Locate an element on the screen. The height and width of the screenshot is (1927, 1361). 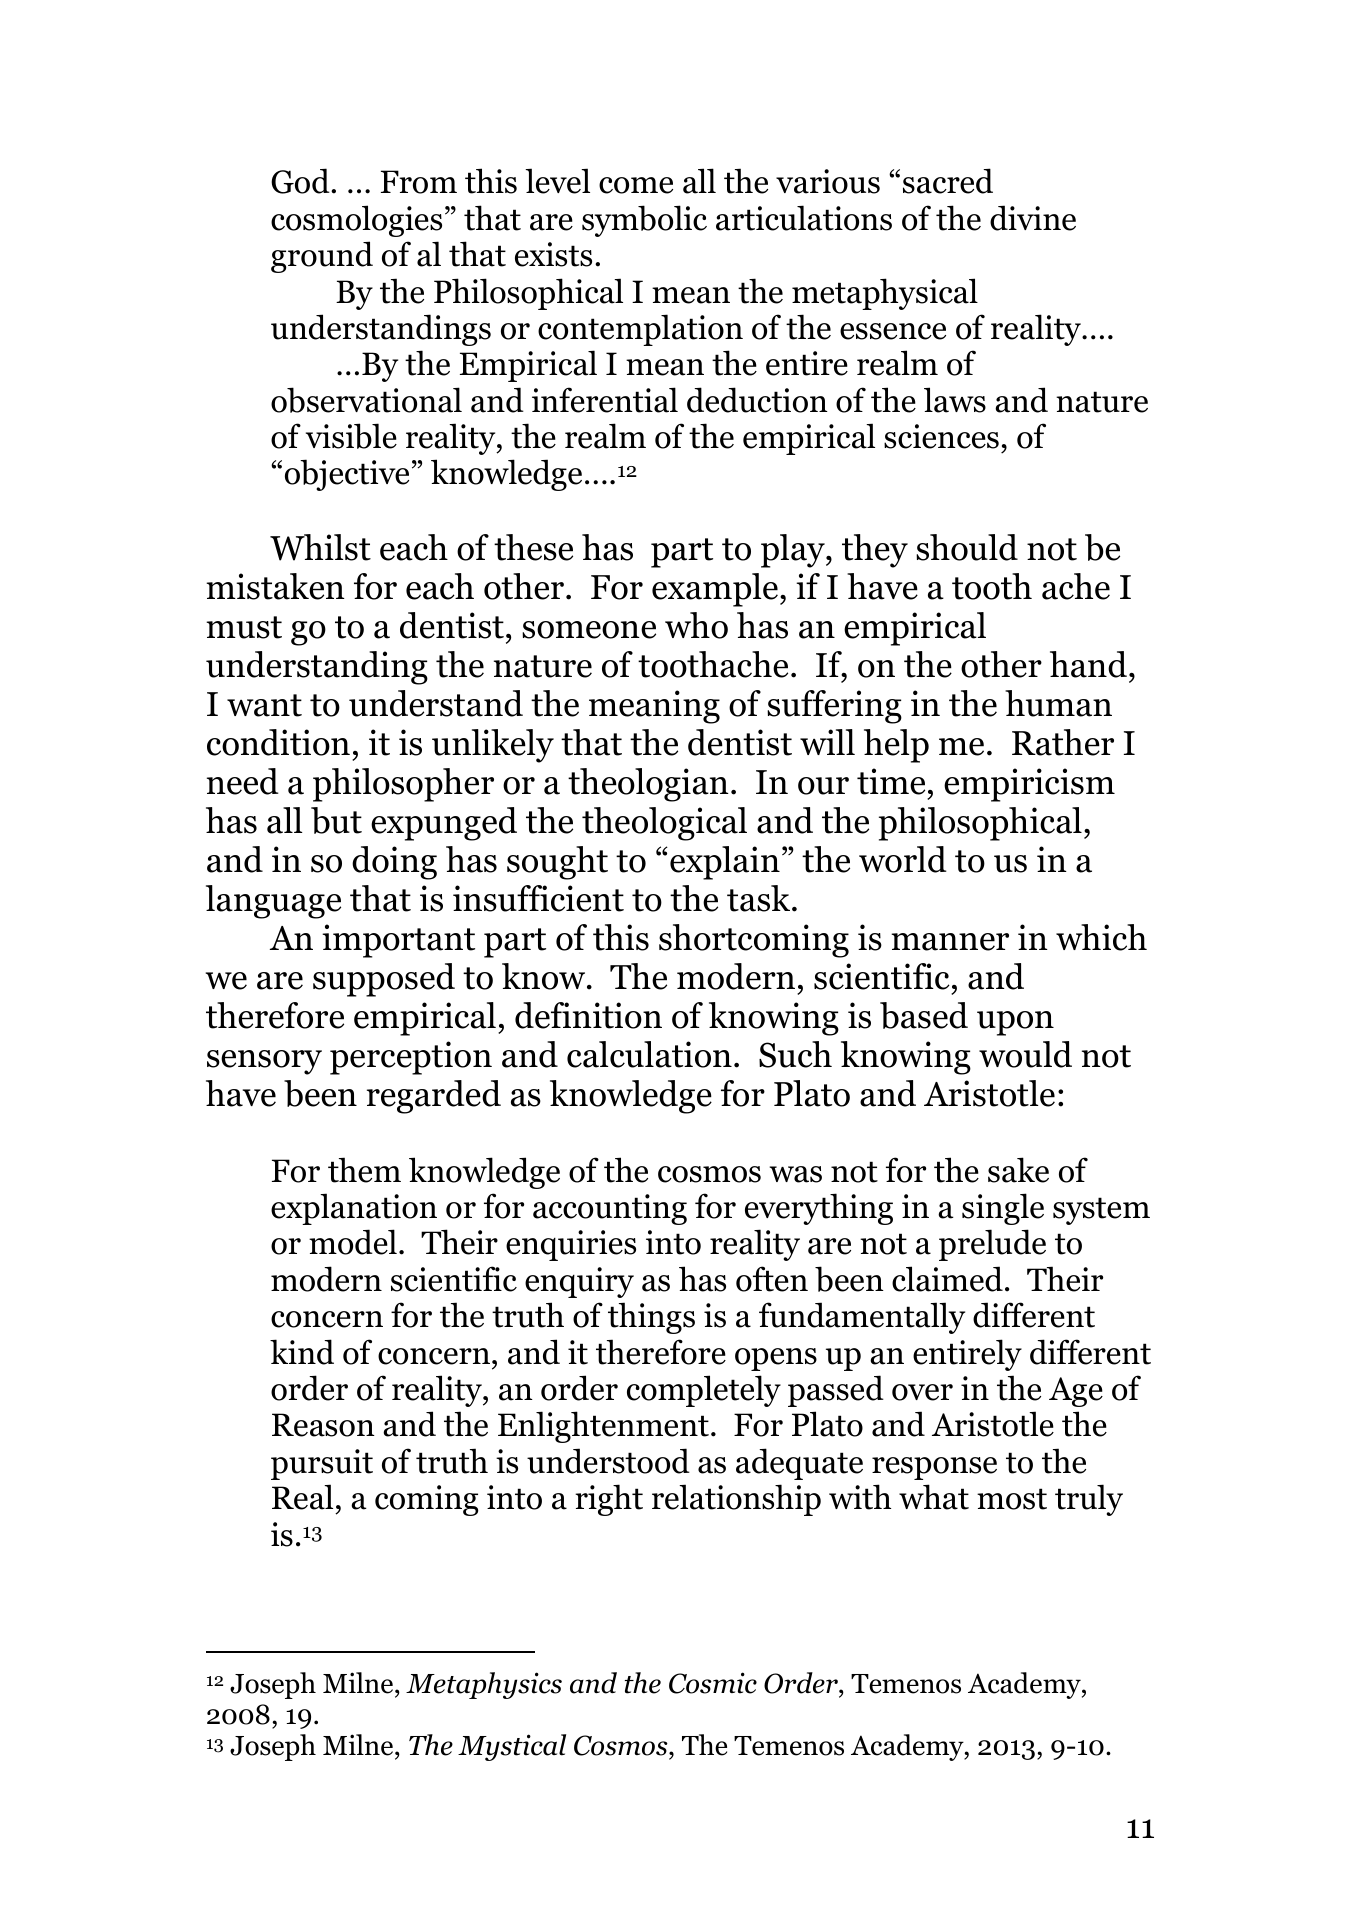
ground is located at coordinates (322, 257).
